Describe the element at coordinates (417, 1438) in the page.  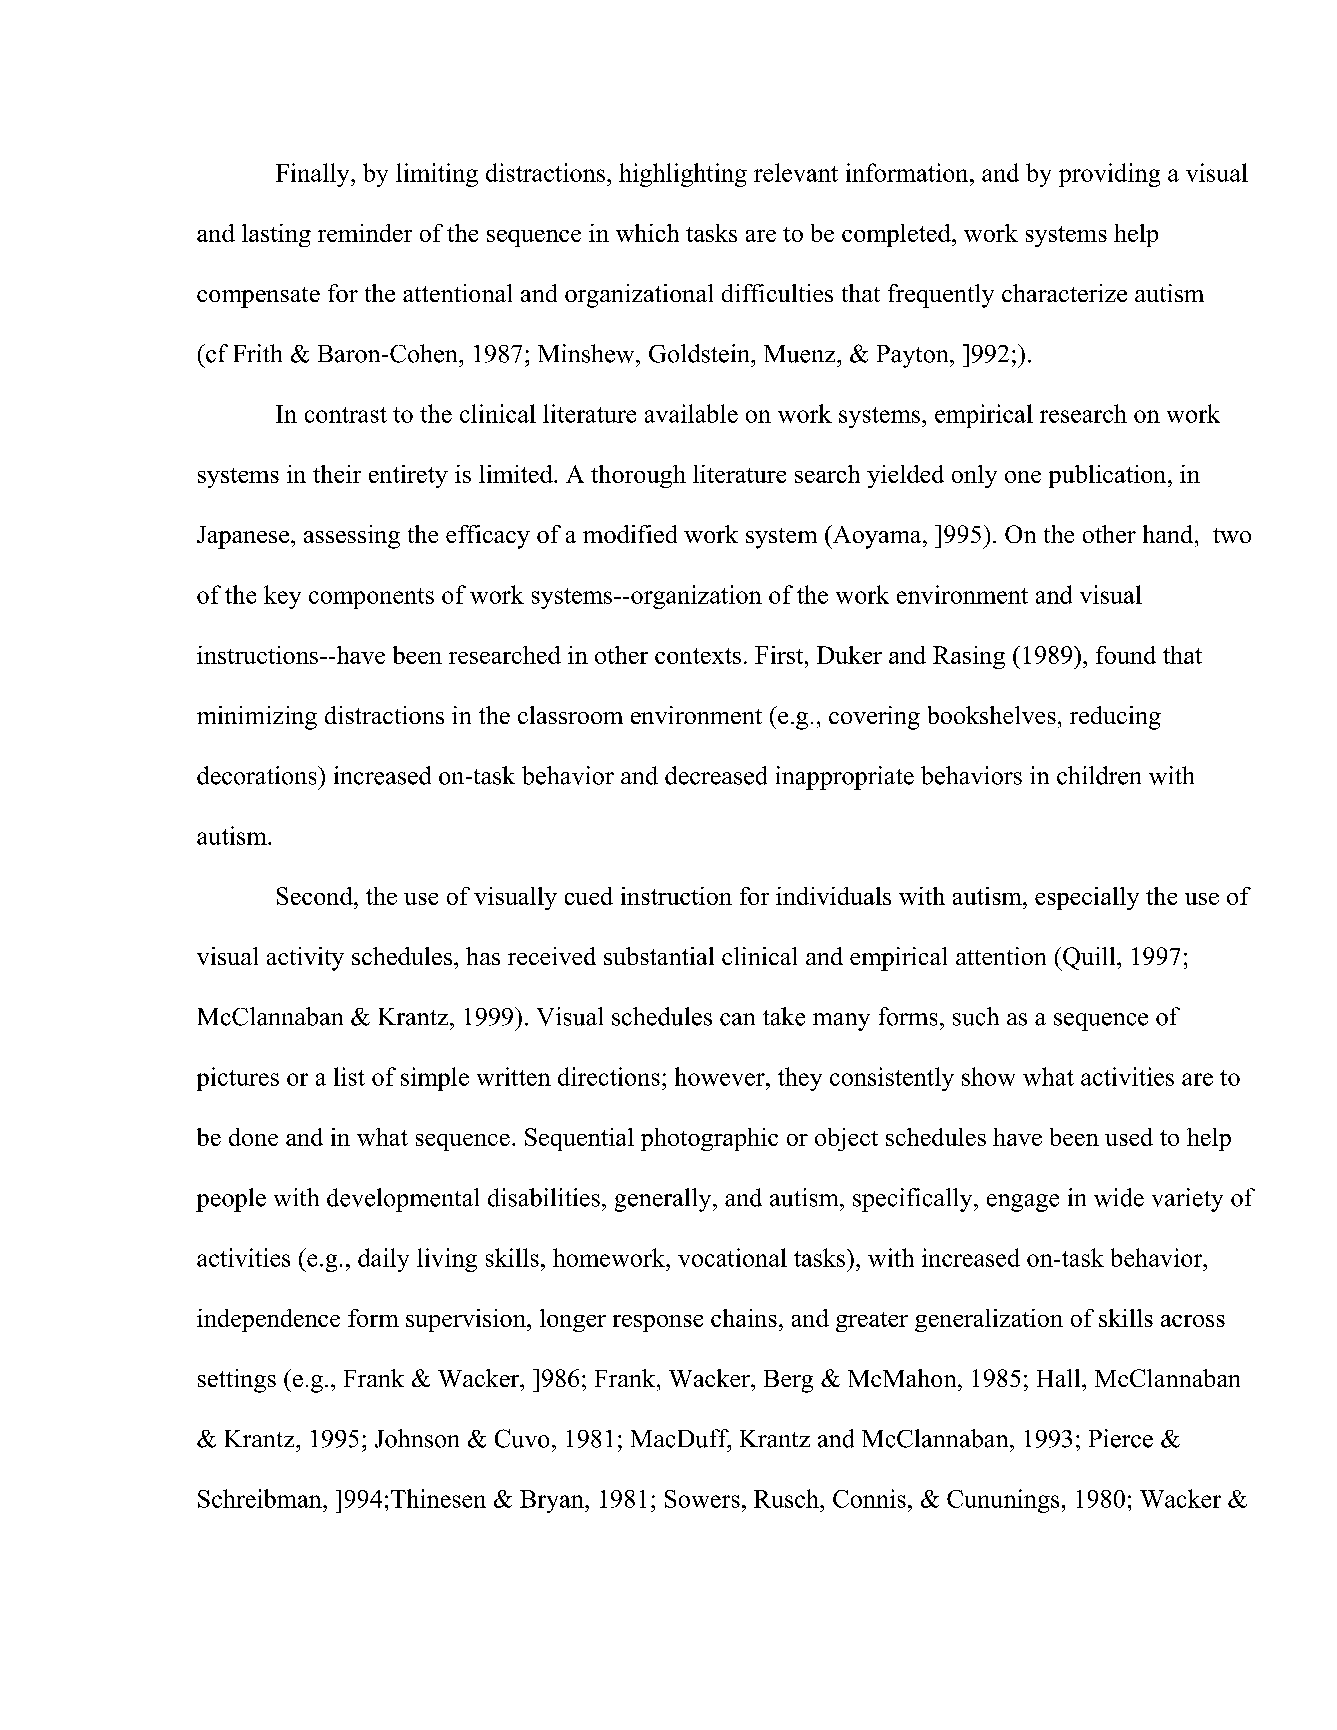
I see `Johnson` at that location.
